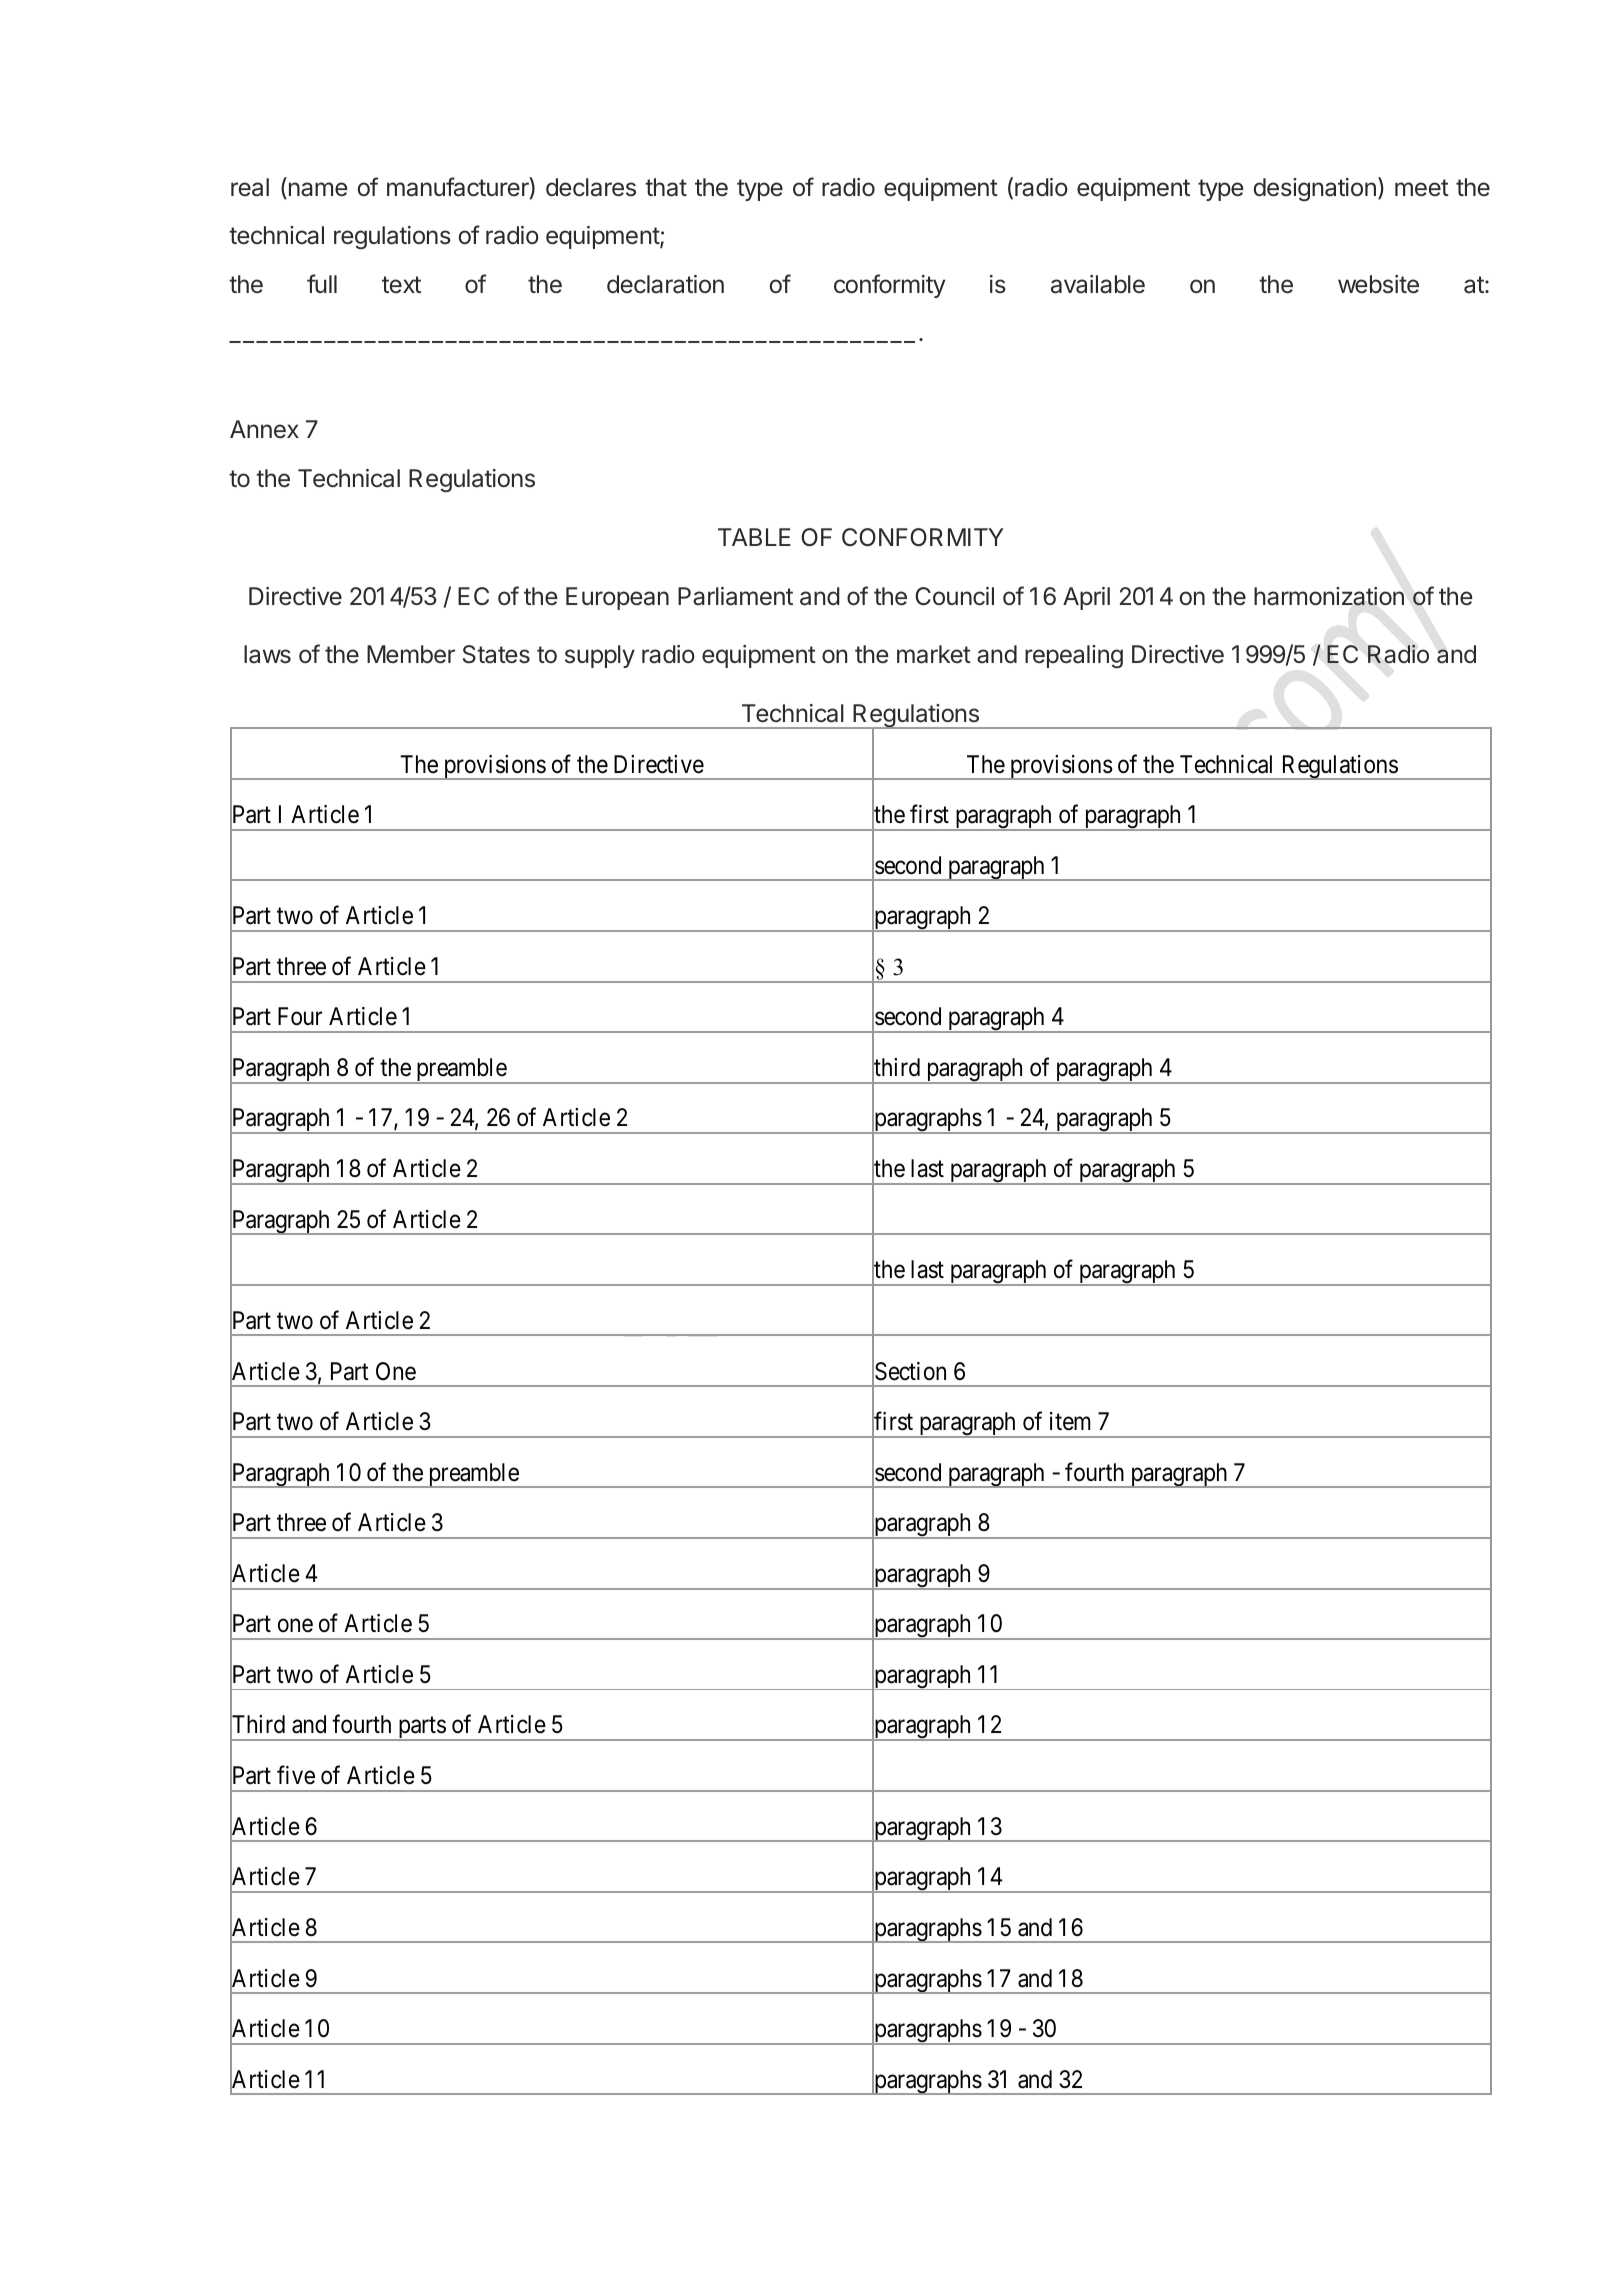 This document has height=2271, width=1606. What do you see at coordinates (934, 654) in the document?
I see `market` at bounding box center [934, 654].
